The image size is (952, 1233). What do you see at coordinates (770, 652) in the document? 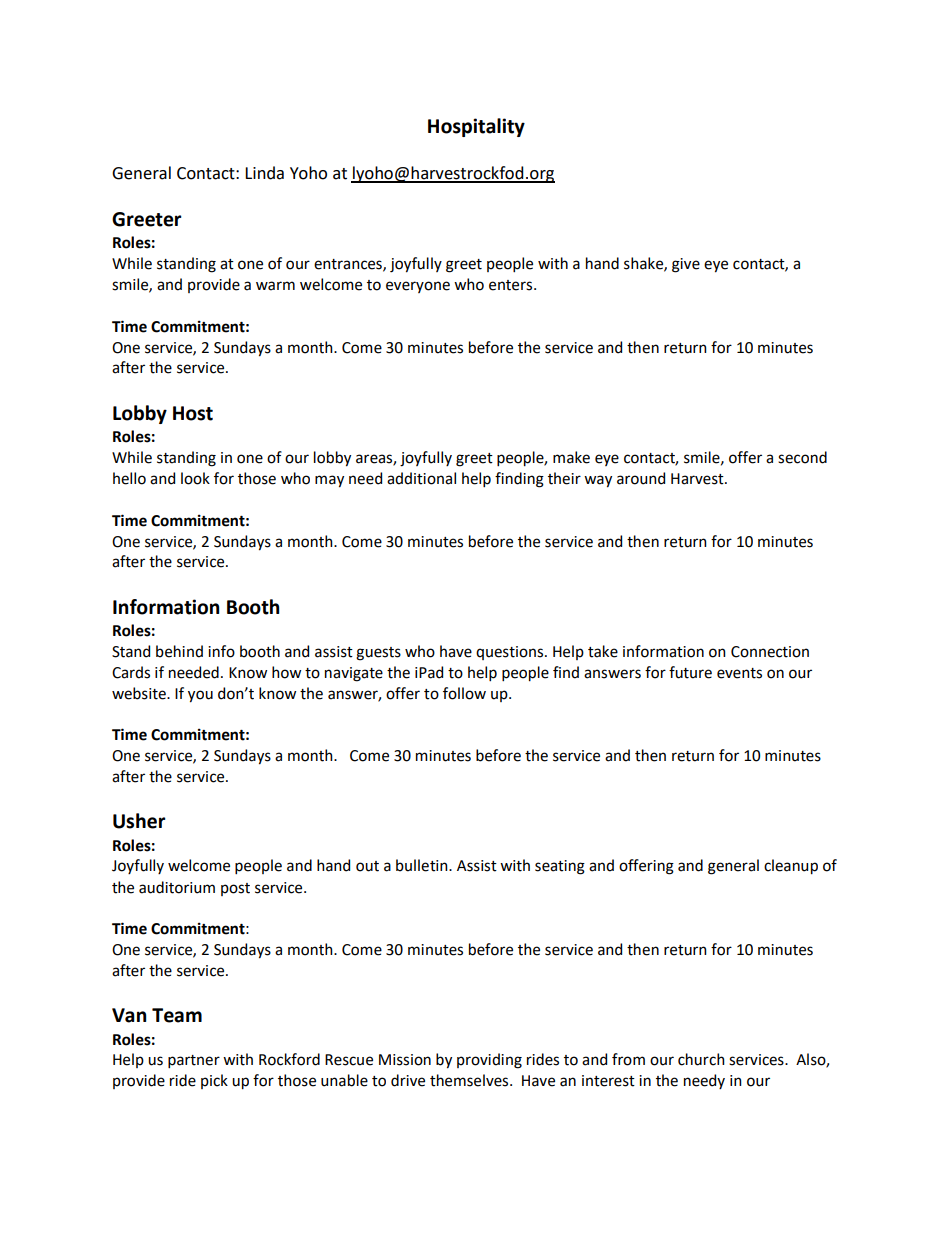
I see `Connection` at bounding box center [770, 652].
